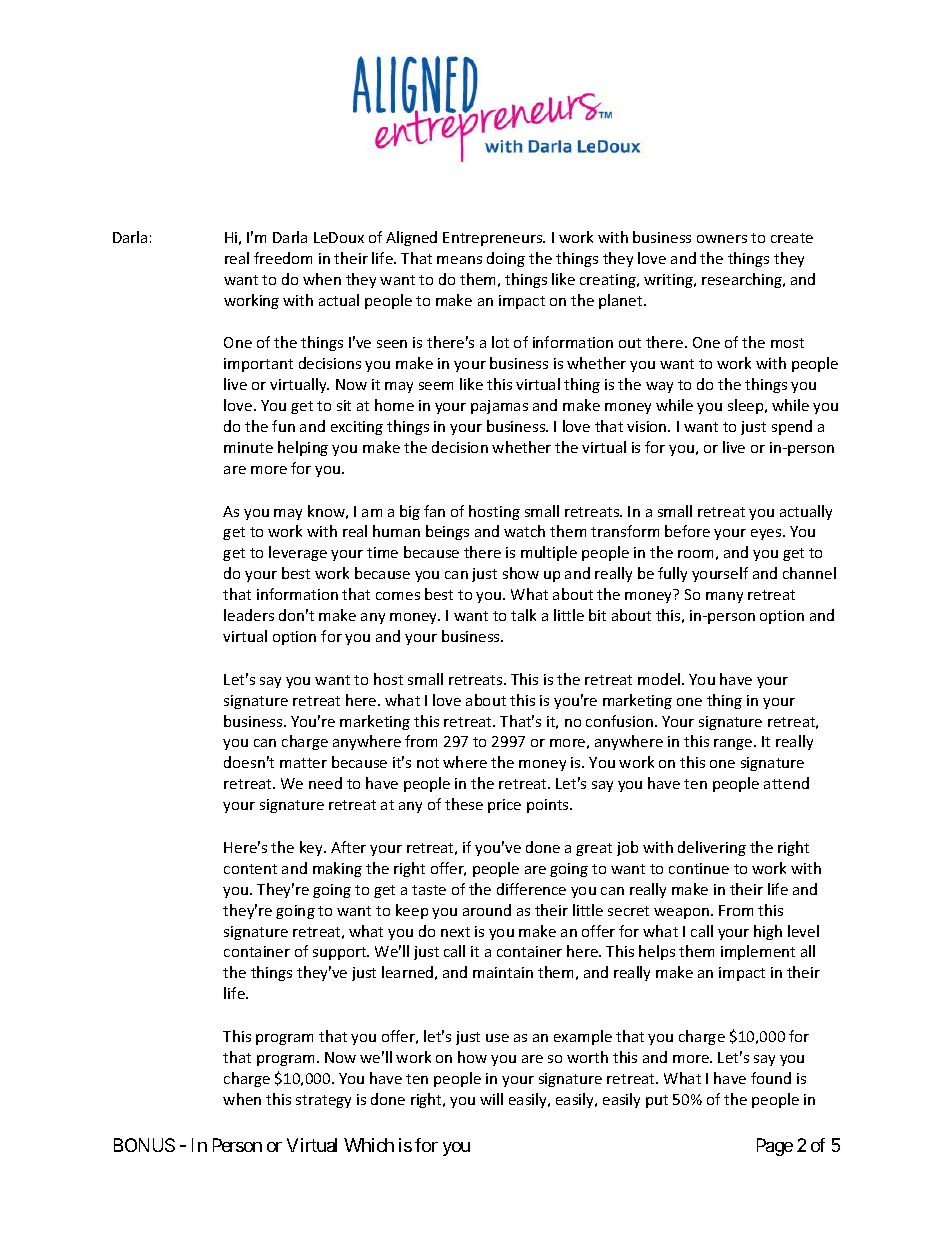  What do you see at coordinates (283, 258) in the screenshot?
I see `freedom` at bounding box center [283, 258].
